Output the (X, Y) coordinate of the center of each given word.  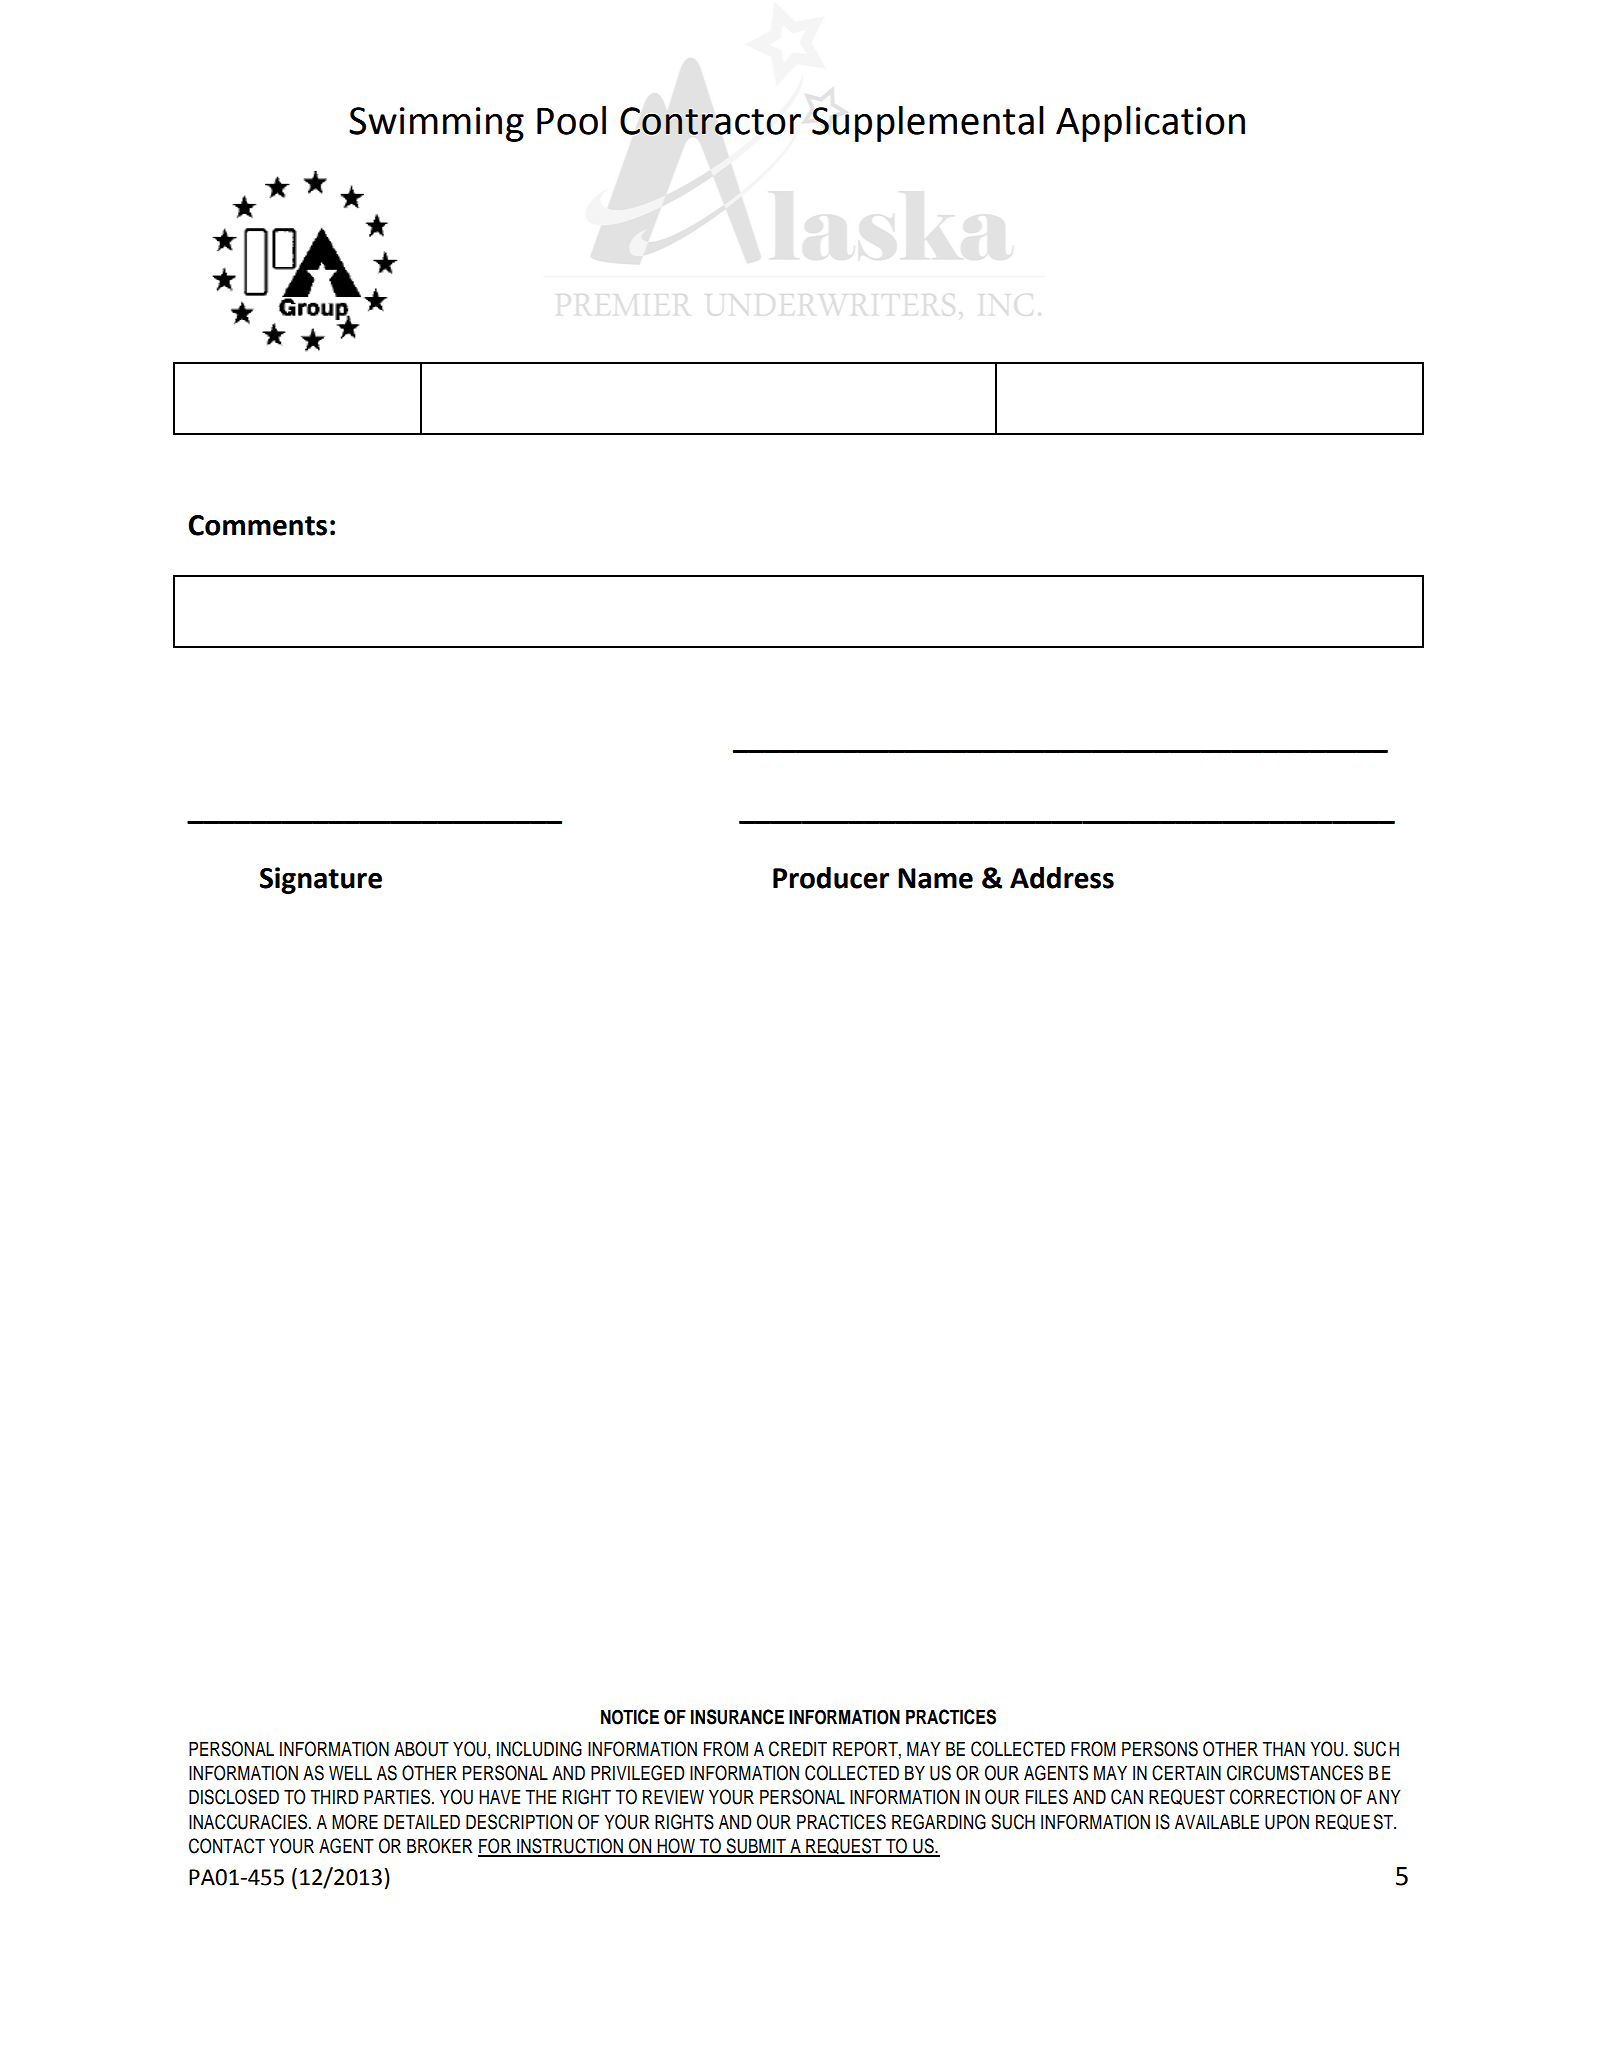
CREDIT (798, 1749)
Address (1062, 878)
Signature (321, 880)
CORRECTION (1282, 1797)
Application (1150, 124)
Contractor (710, 121)
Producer (831, 878)
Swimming (436, 124)
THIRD (334, 1796)
